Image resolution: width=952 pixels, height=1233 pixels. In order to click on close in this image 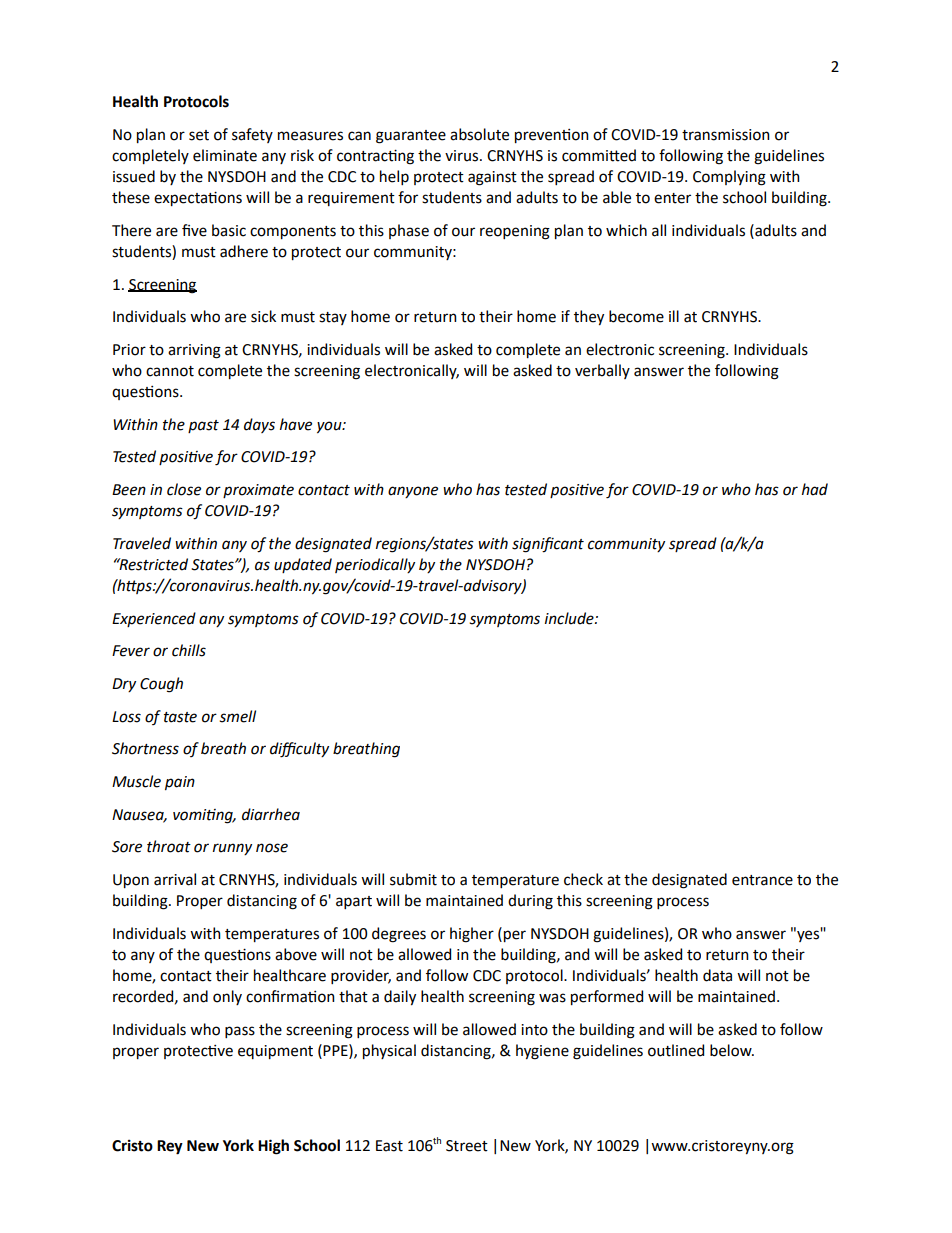, I will do `click(184, 489)`.
